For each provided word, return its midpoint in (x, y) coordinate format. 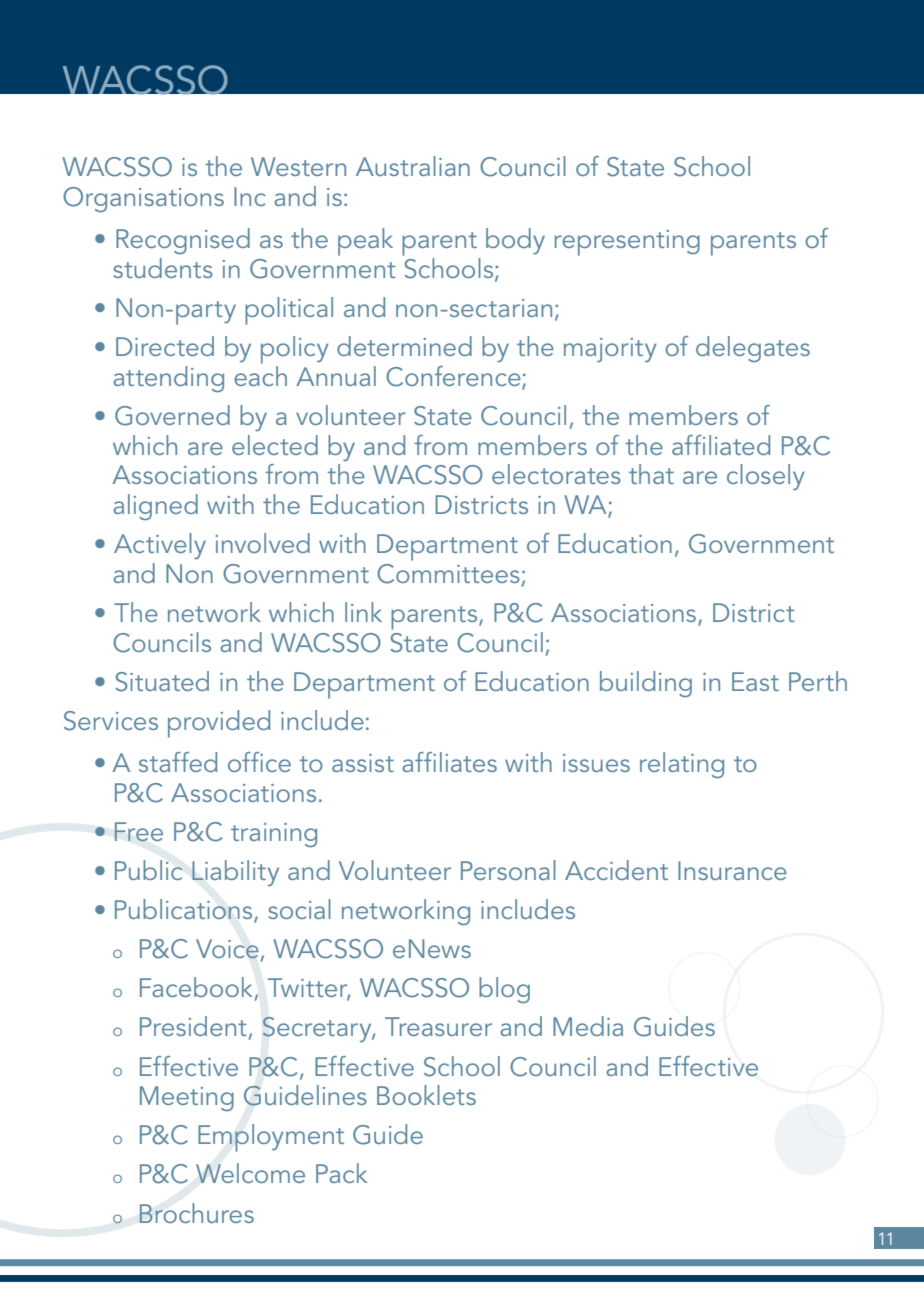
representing (627, 243)
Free (138, 832)
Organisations (143, 199)
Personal (508, 870)
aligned (155, 507)
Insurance (732, 870)
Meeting (187, 1098)
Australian (413, 166)
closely (766, 477)
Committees (448, 574)
